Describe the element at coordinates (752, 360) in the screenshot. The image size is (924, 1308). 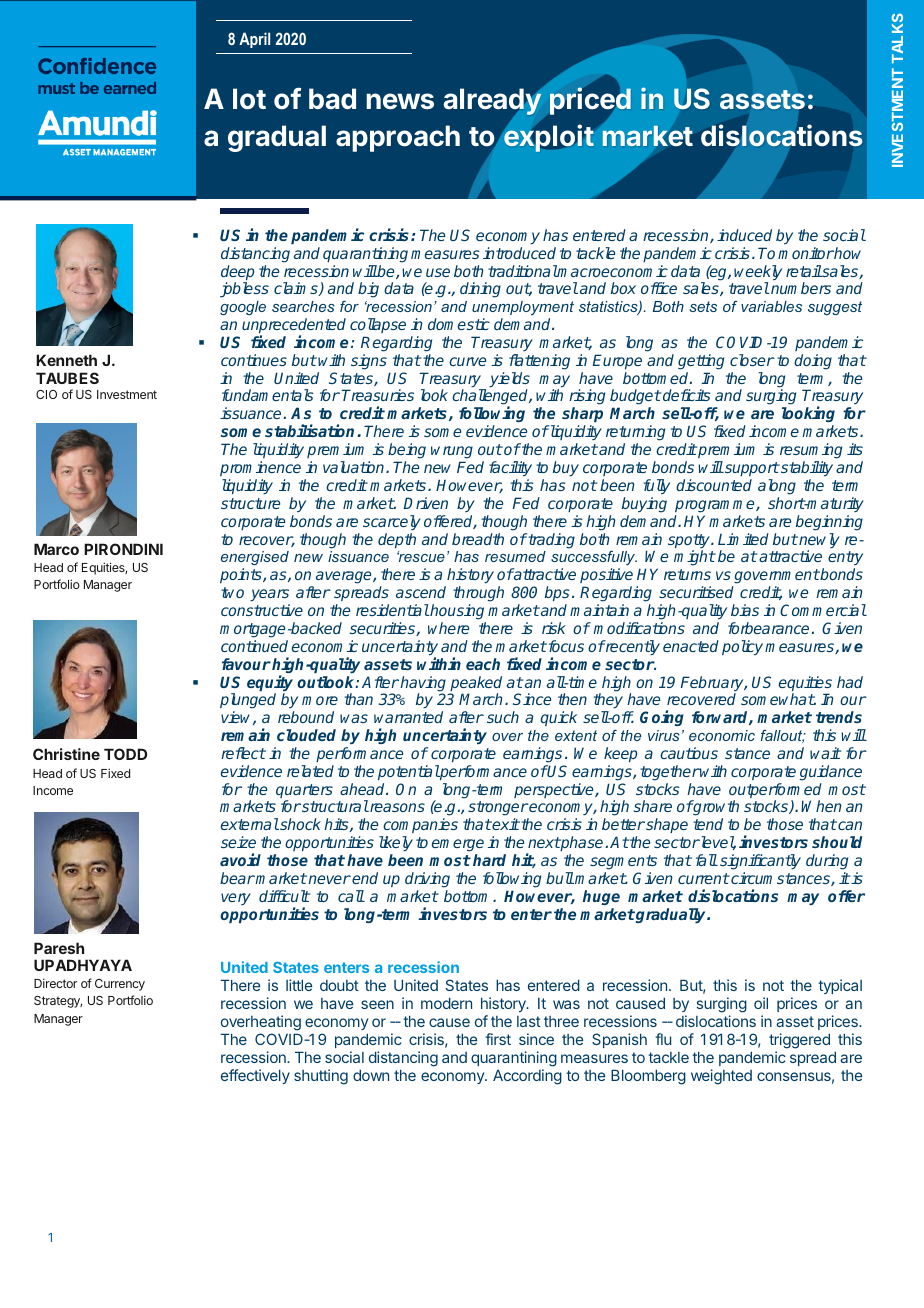
I see `closer` at that location.
